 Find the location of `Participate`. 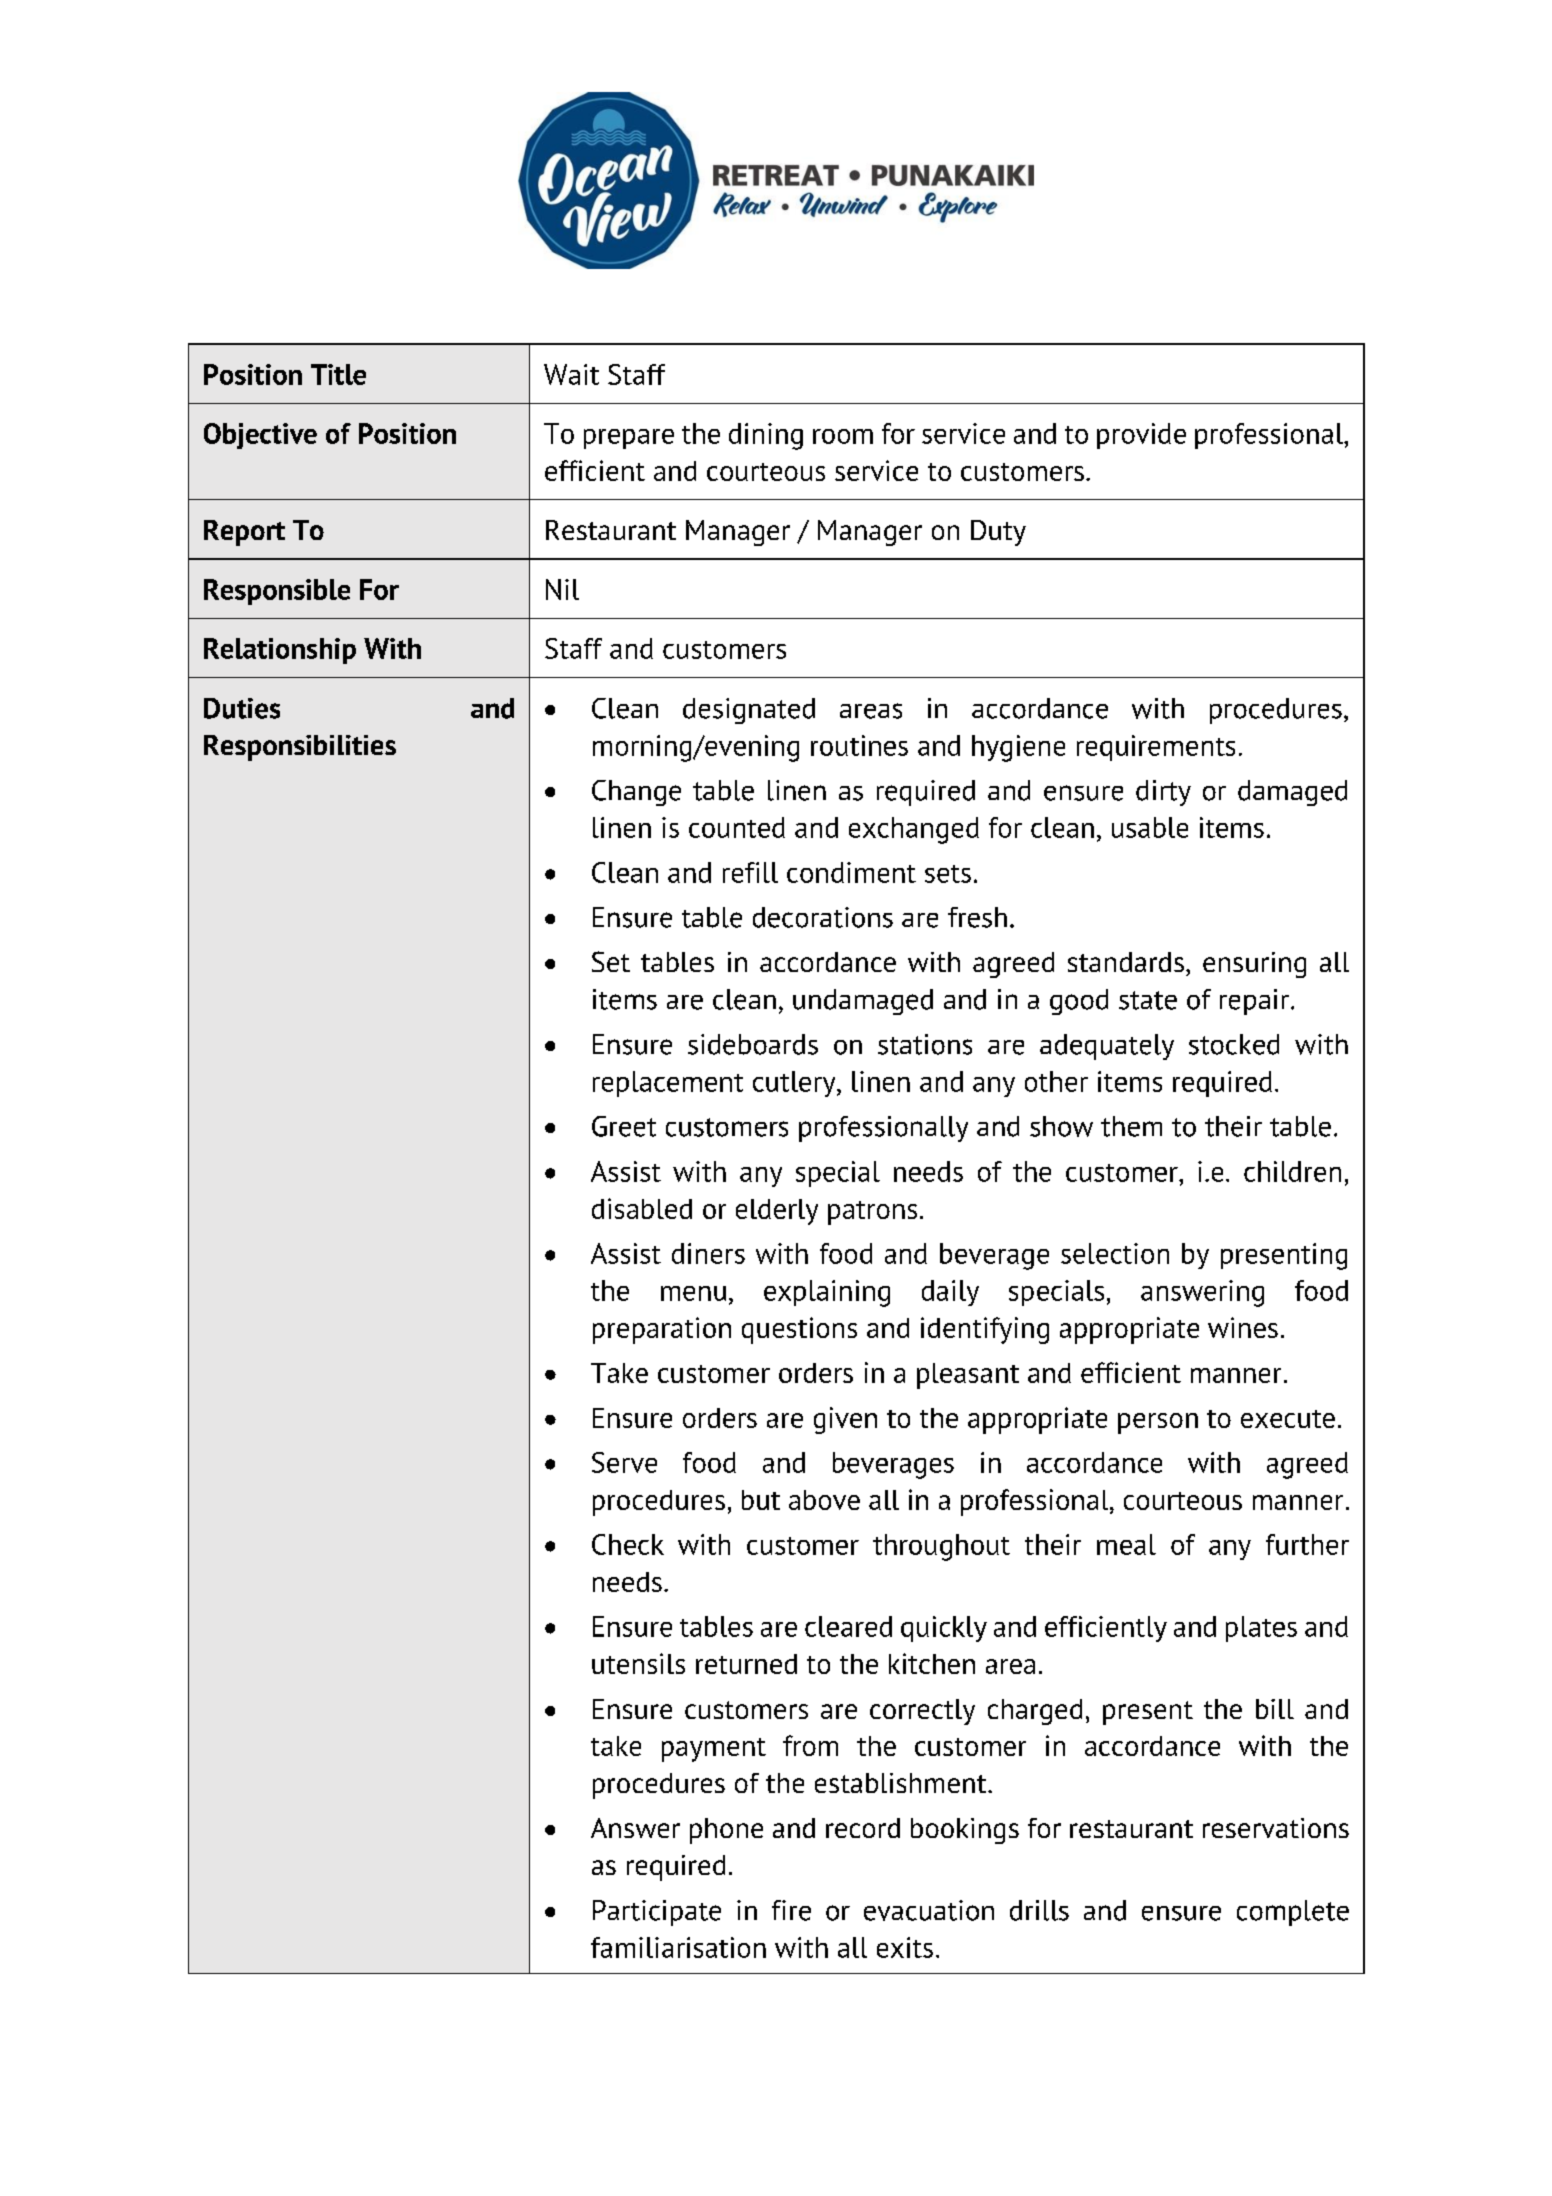

Participate is located at coordinates (657, 1913).
